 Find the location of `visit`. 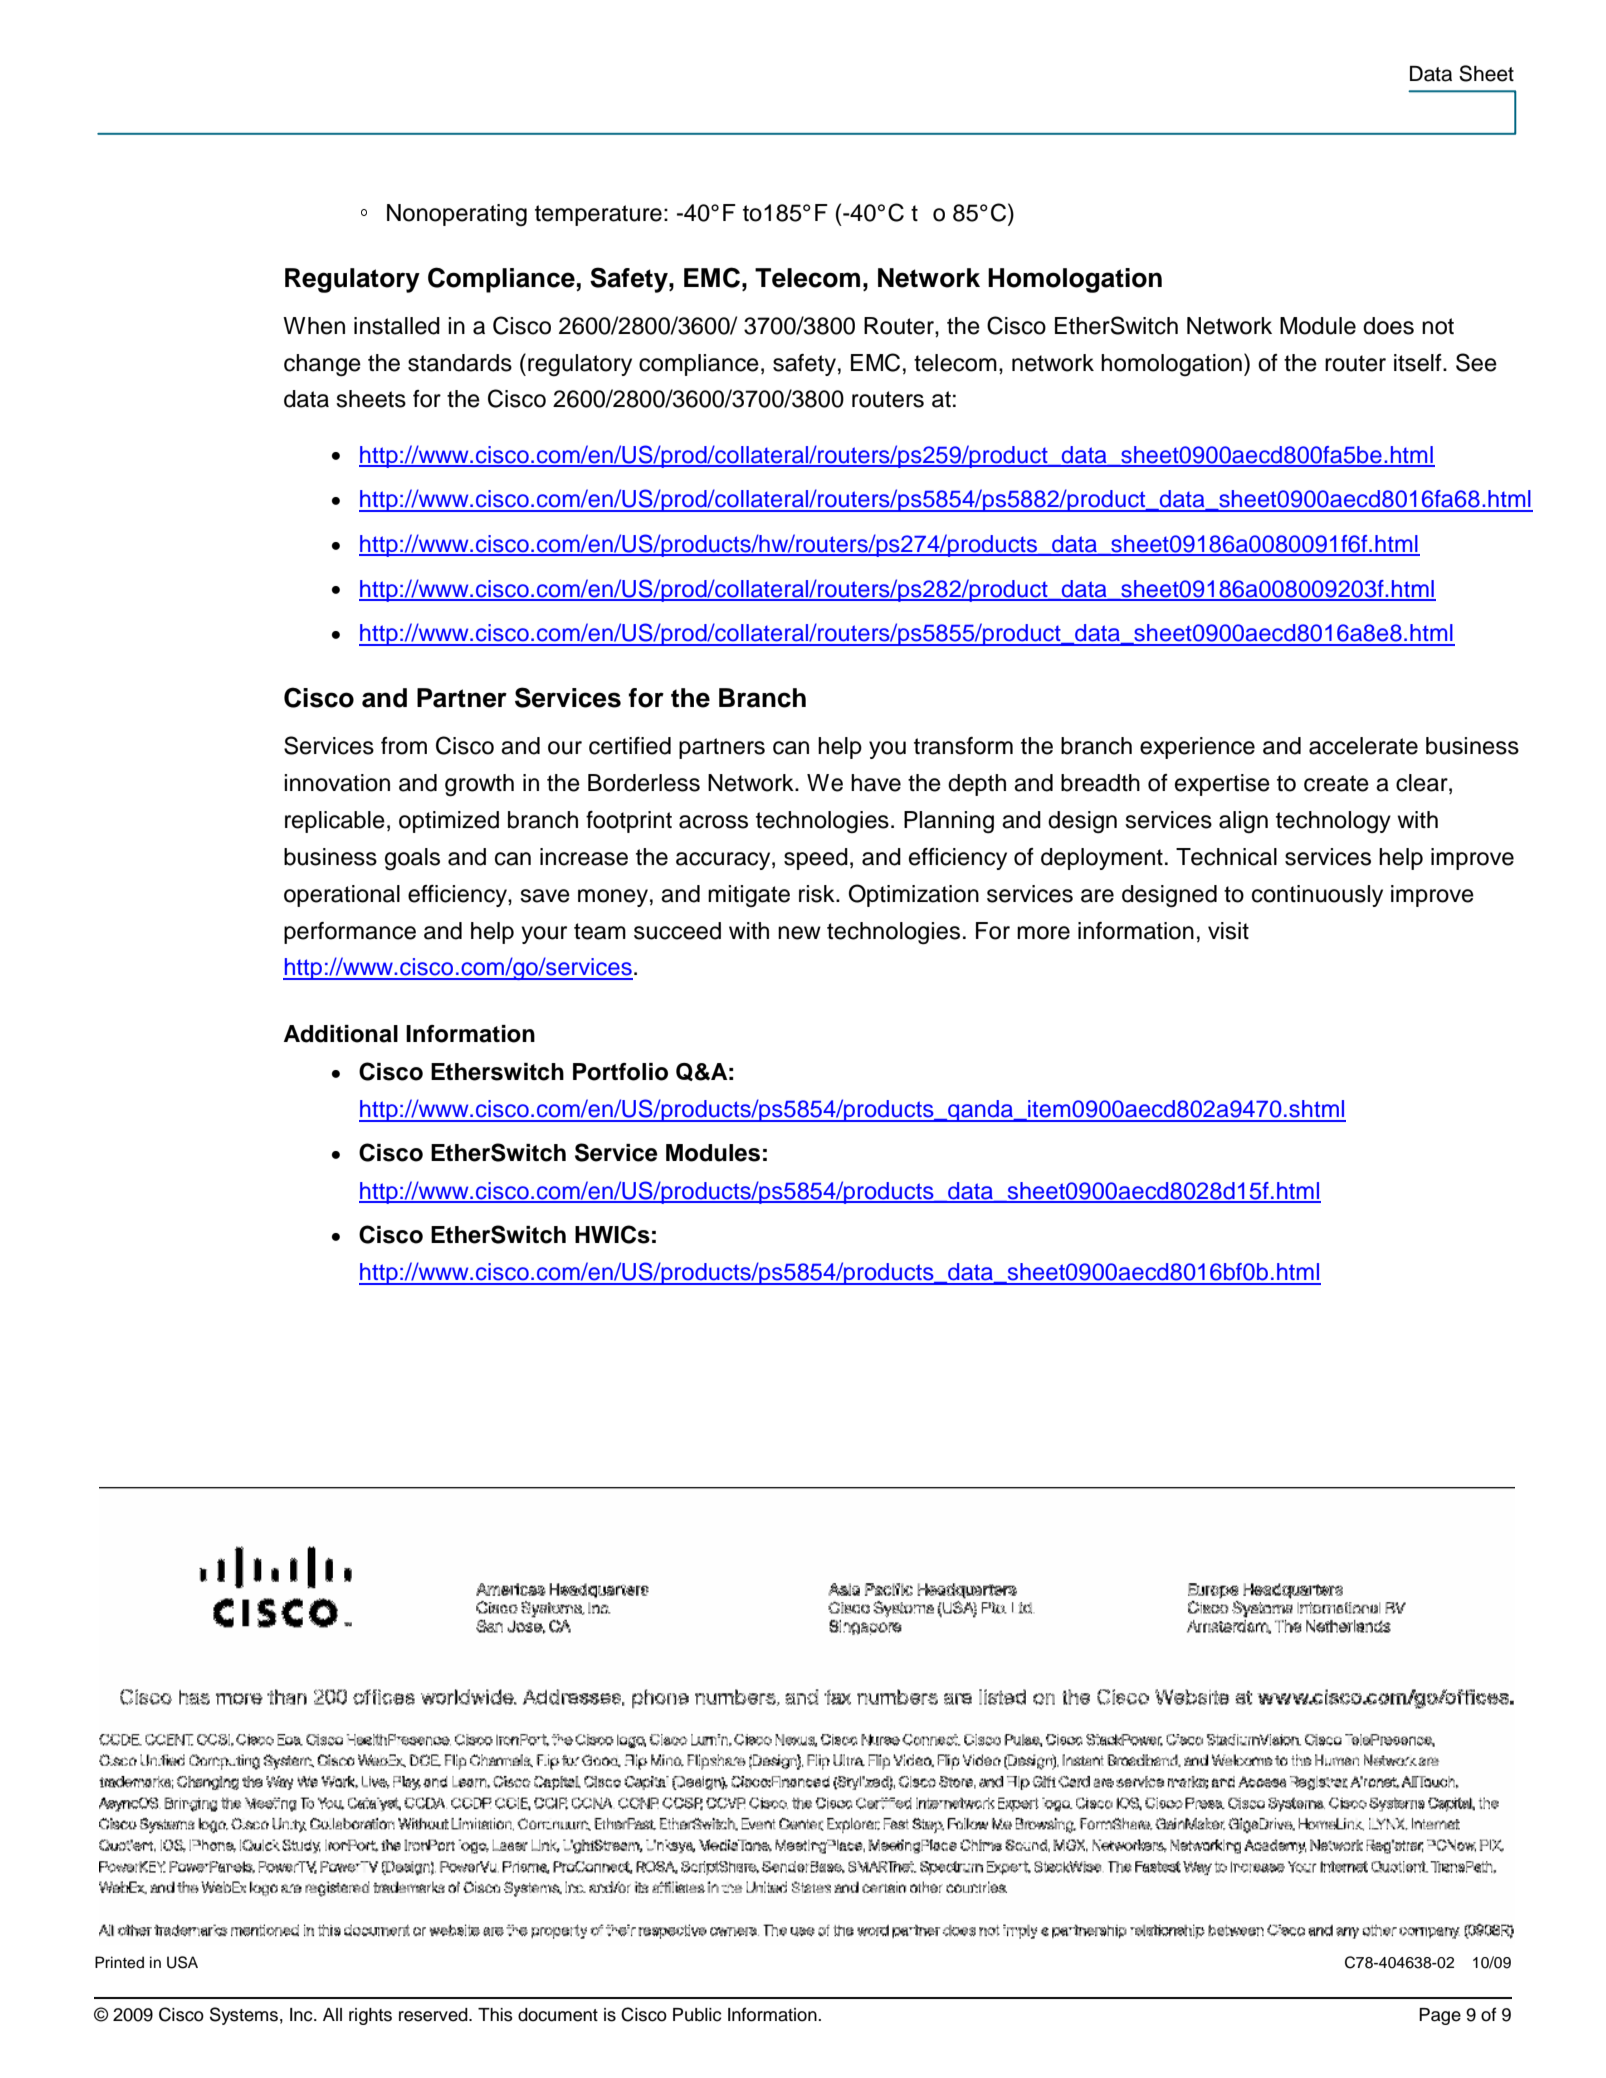

visit is located at coordinates (1228, 931).
